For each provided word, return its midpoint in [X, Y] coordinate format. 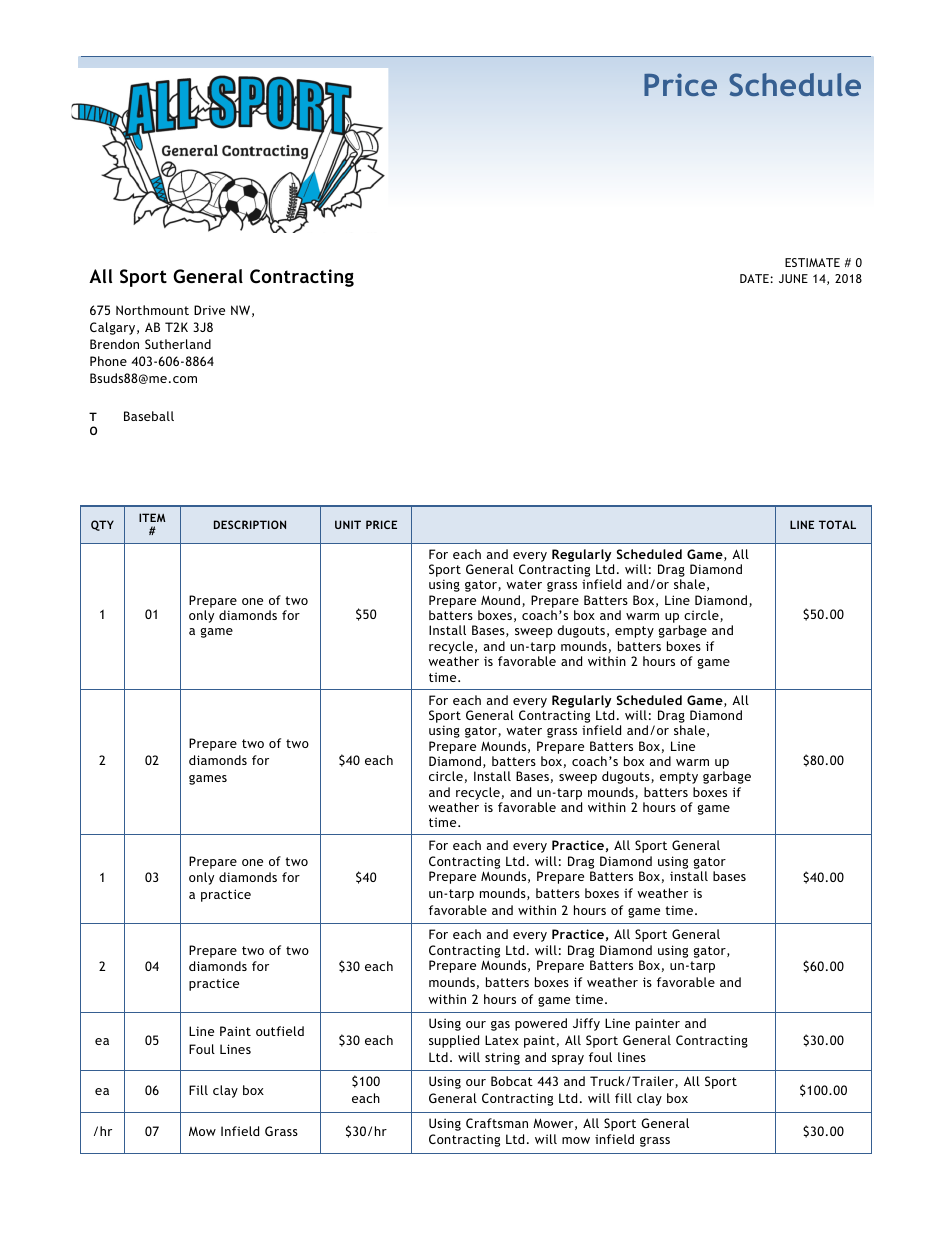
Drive [209, 310]
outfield [280, 1031]
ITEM [152, 517]
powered [541, 1024]
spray [568, 1060]
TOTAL [837, 524]
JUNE [793, 278]
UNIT [348, 524]
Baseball [149, 416]
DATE [754, 278]
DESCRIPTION [250, 524]
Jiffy [586, 1024]
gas [500, 1026]
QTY [102, 525]
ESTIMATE [812, 262]
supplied [454, 1041]
